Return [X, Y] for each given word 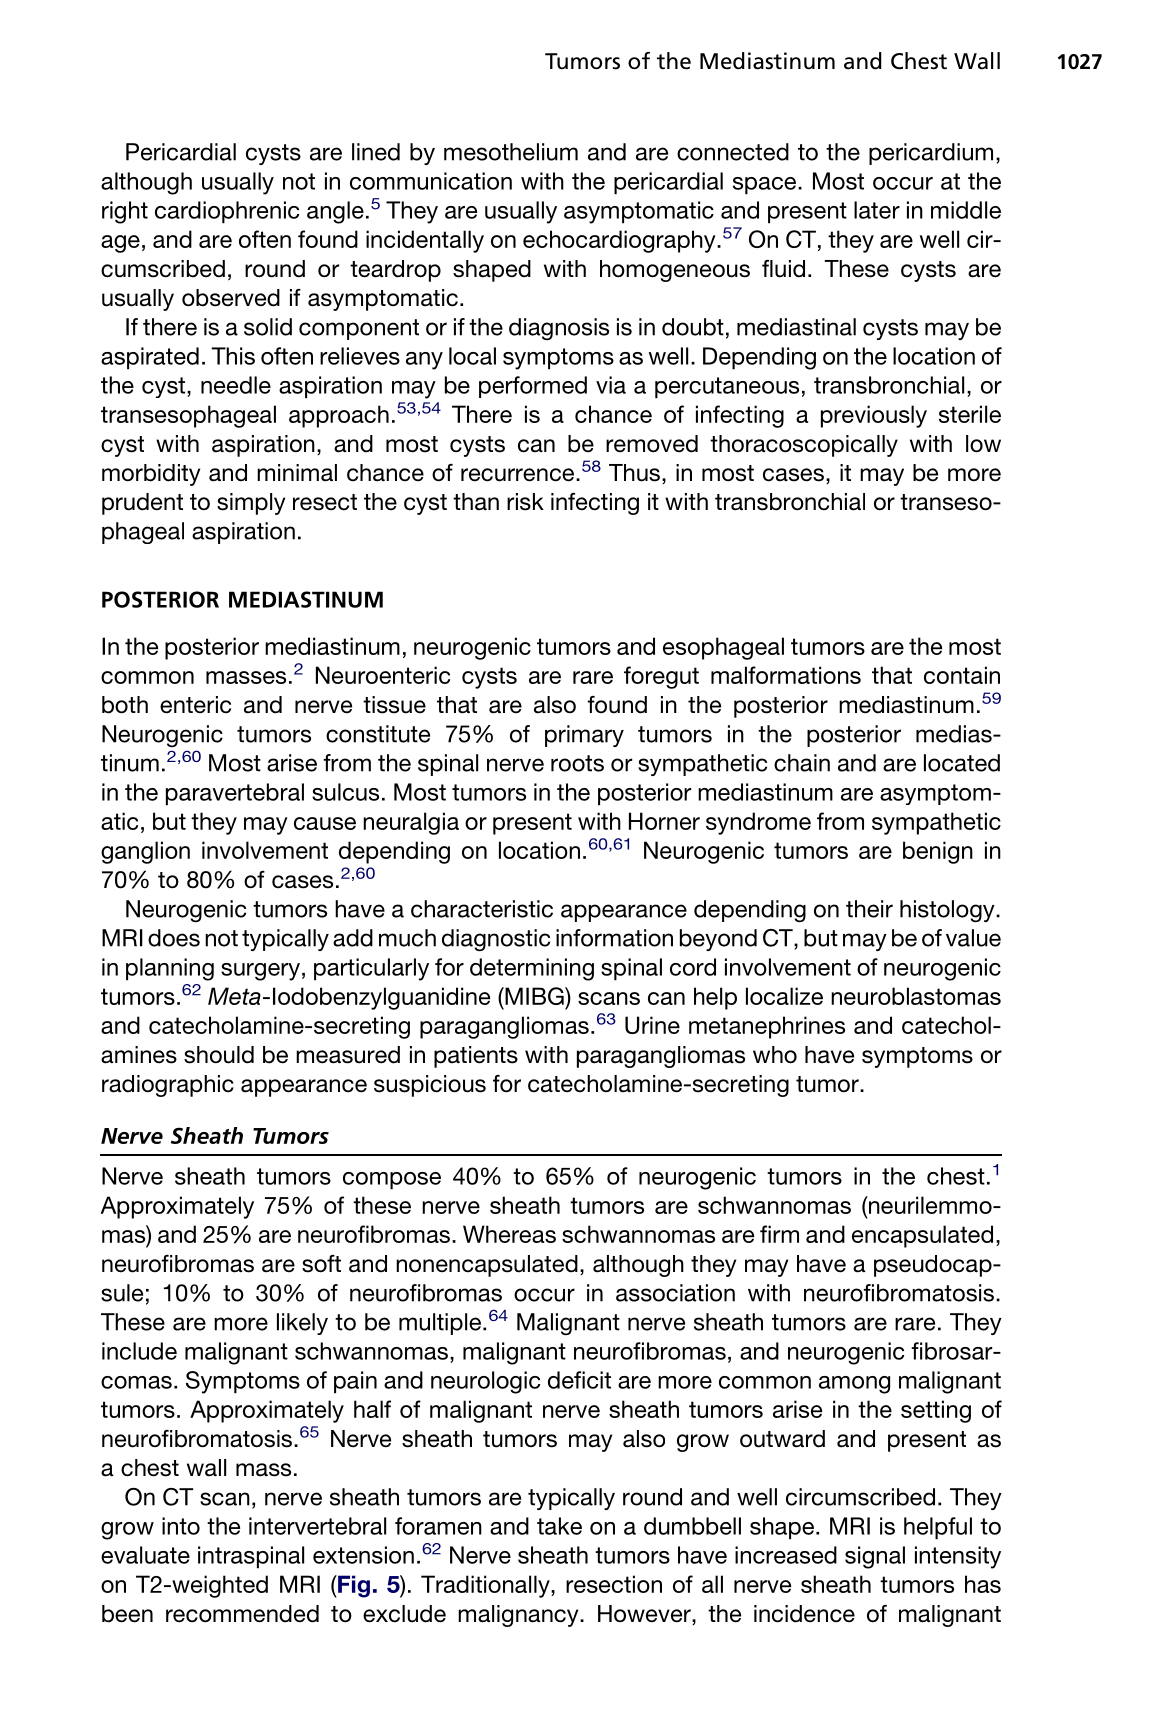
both [125, 705]
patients [476, 1057]
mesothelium [511, 152]
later [877, 210]
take [559, 1526]
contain [962, 675]
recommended [242, 1614]
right [125, 212]
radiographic [168, 1086]
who [775, 1055]
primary [584, 736]
